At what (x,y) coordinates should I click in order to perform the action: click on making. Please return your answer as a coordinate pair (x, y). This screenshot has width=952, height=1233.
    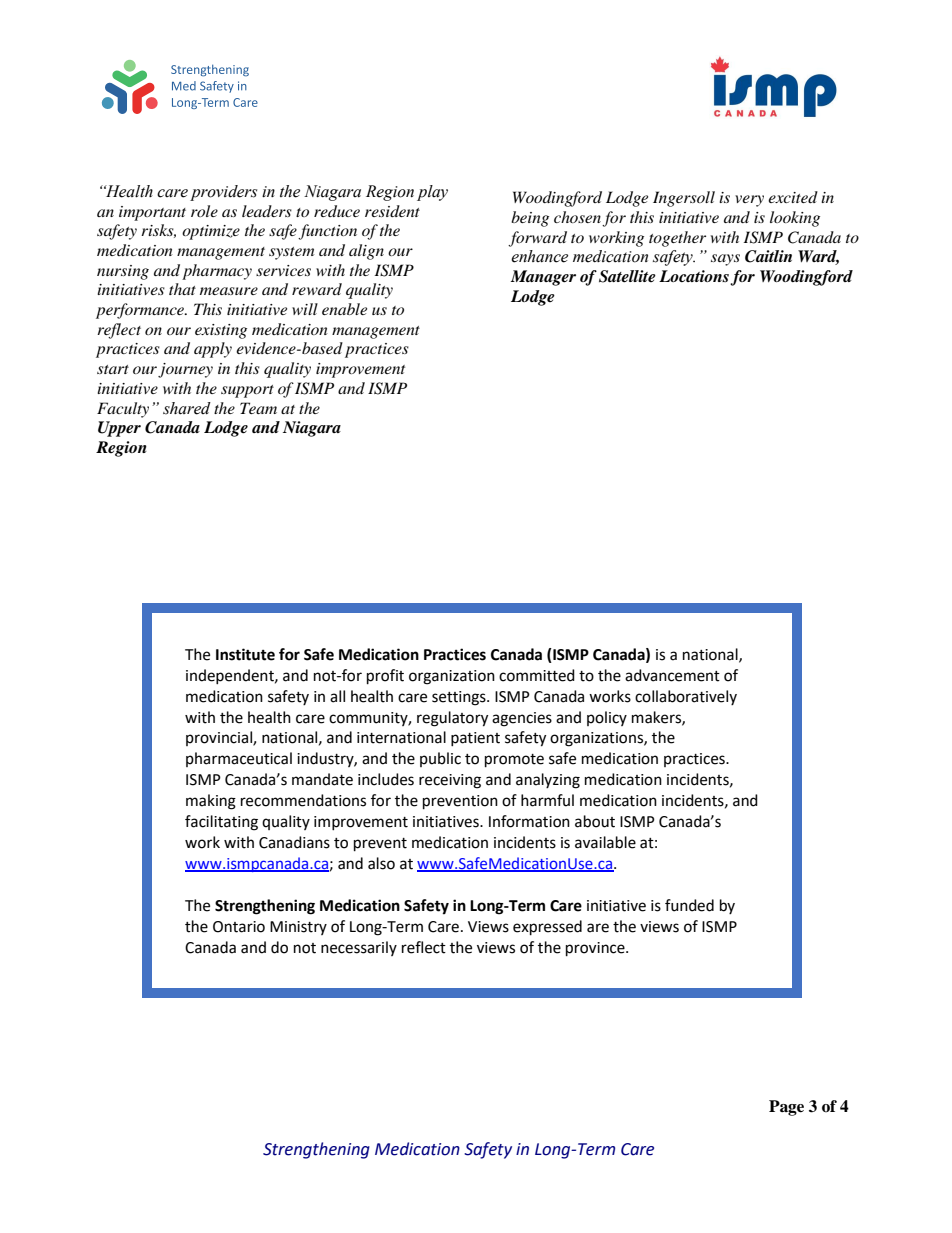
    Looking at the image, I should click on (211, 802).
